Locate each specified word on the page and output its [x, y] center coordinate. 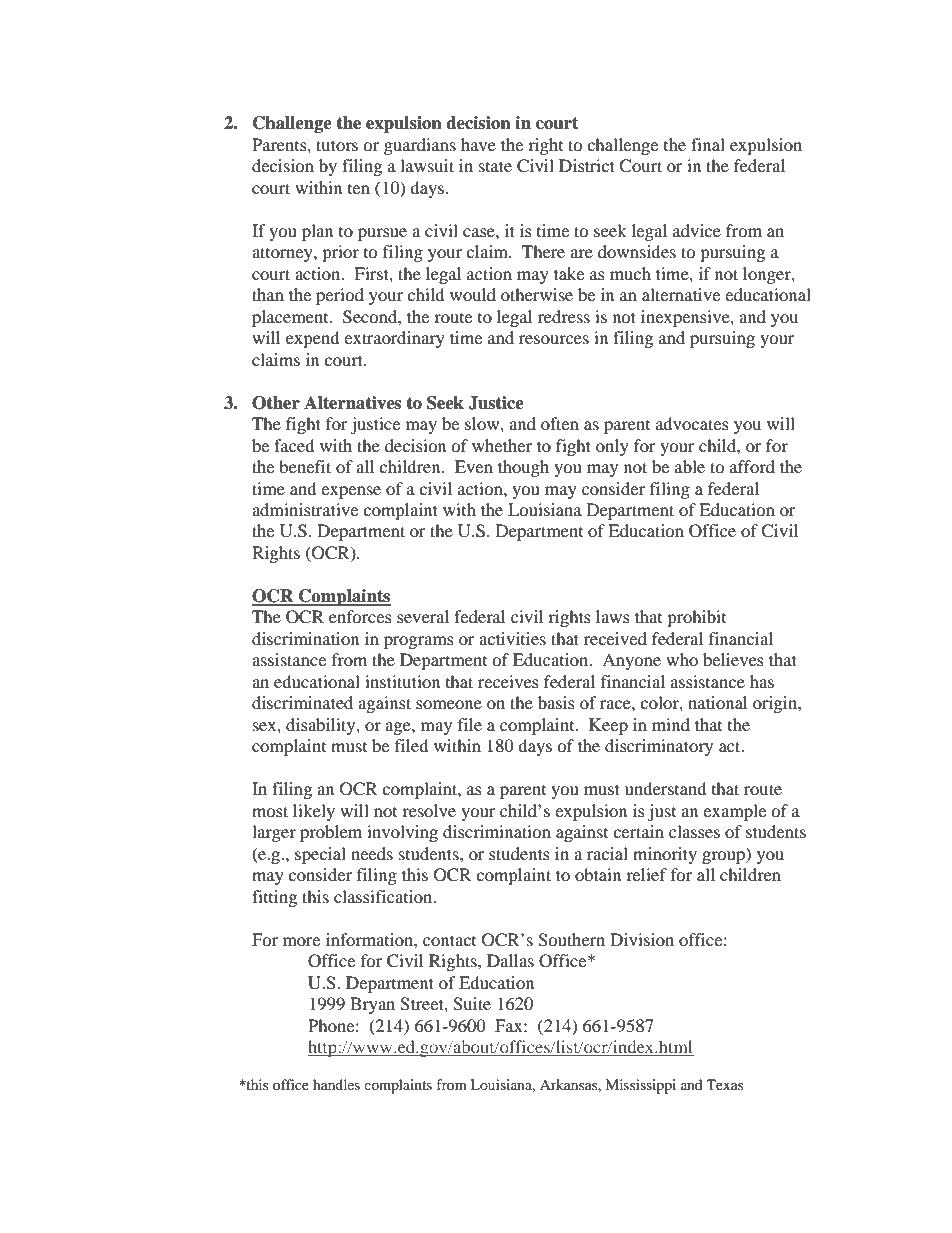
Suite [472, 1004]
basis [556, 702]
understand [666, 788]
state [495, 166]
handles [336, 1084]
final [708, 144]
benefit [305, 466]
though [523, 468]
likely [314, 812]
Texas [725, 1084]
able [690, 466]
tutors [337, 145]
